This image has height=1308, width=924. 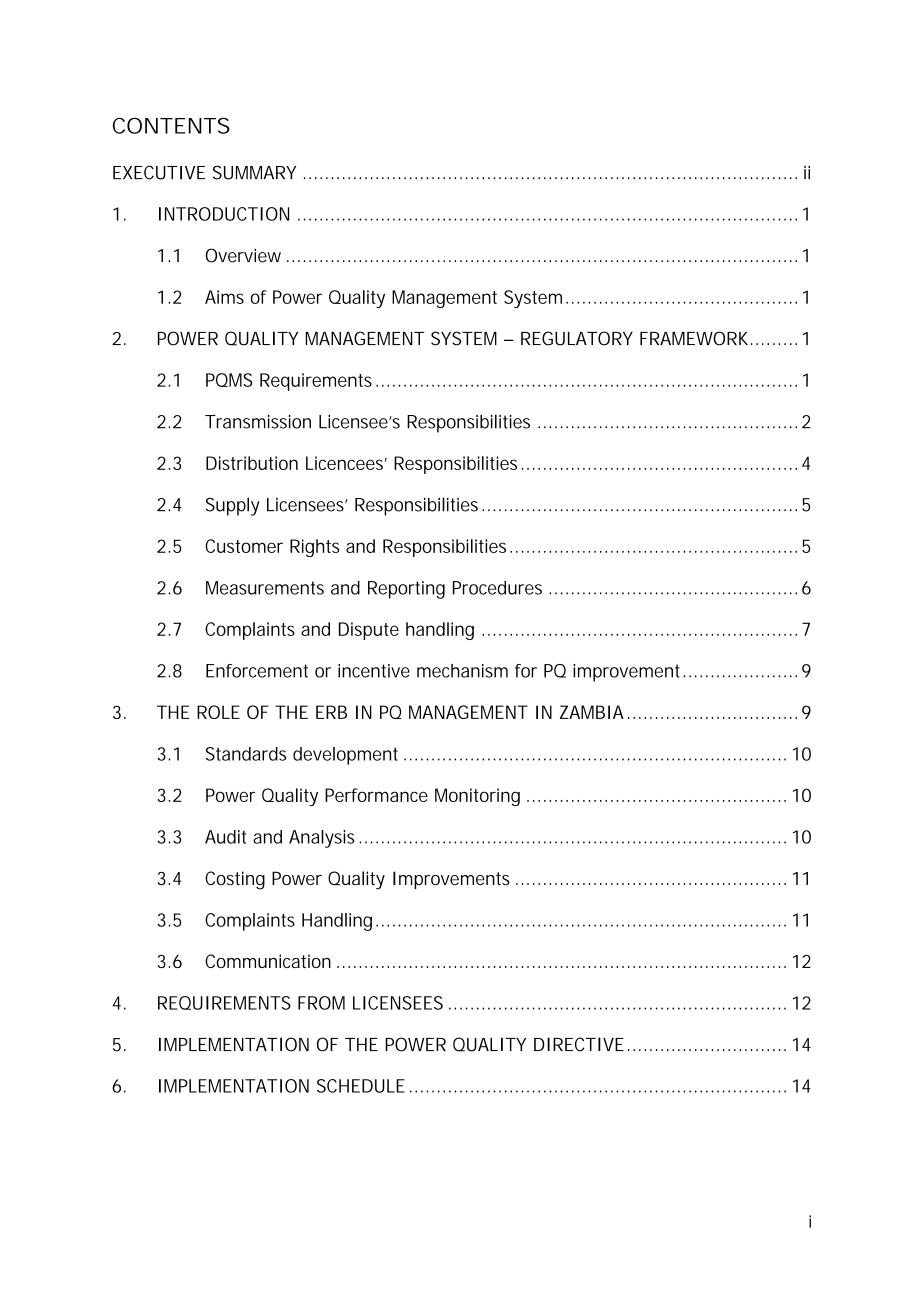 What do you see at coordinates (477, 797) in the image?
I see `Monitoring` at bounding box center [477, 797].
